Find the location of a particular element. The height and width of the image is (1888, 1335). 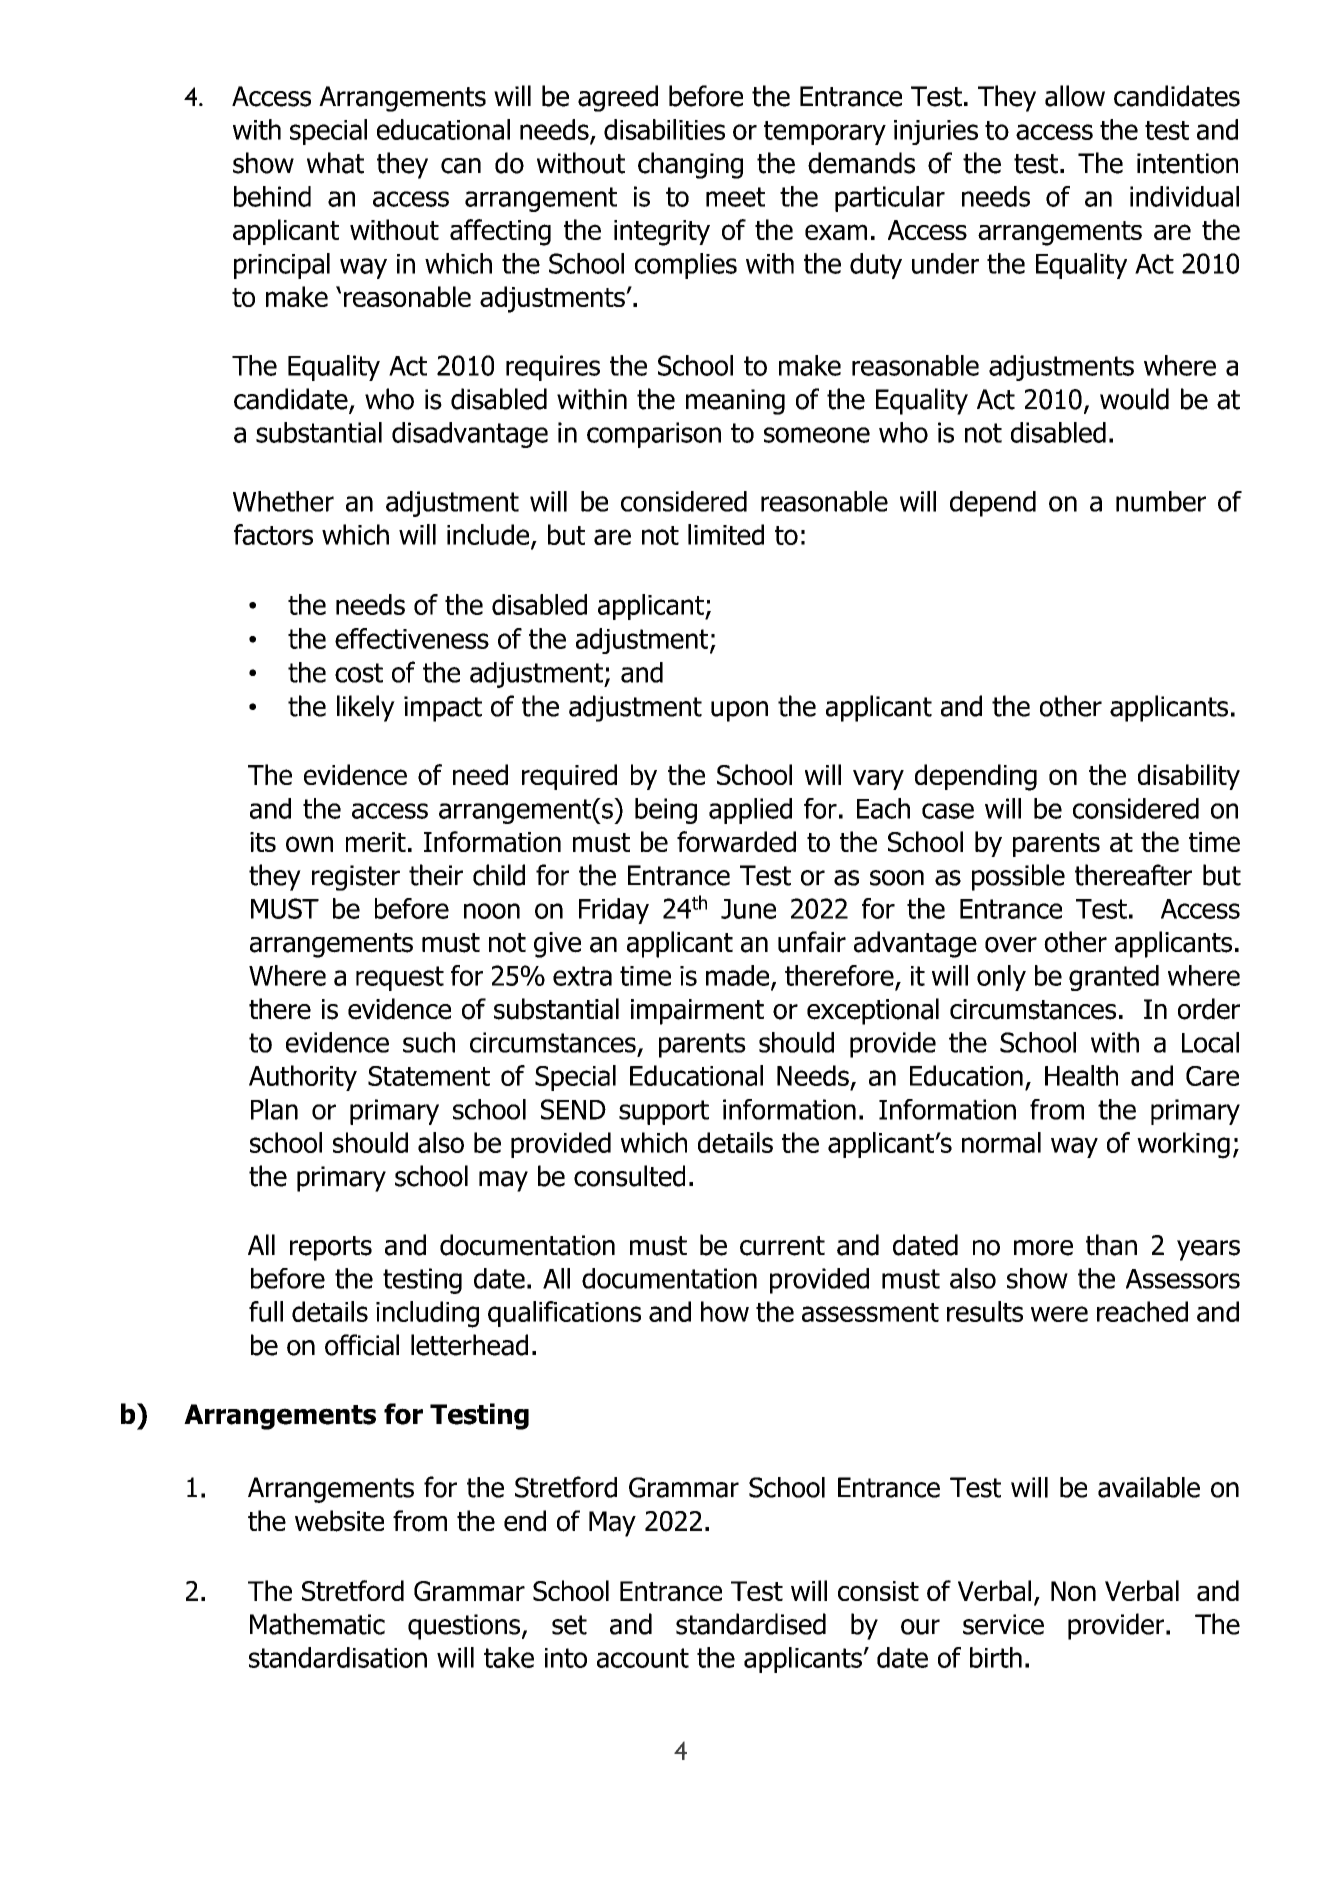

what is located at coordinates (335, 163).
